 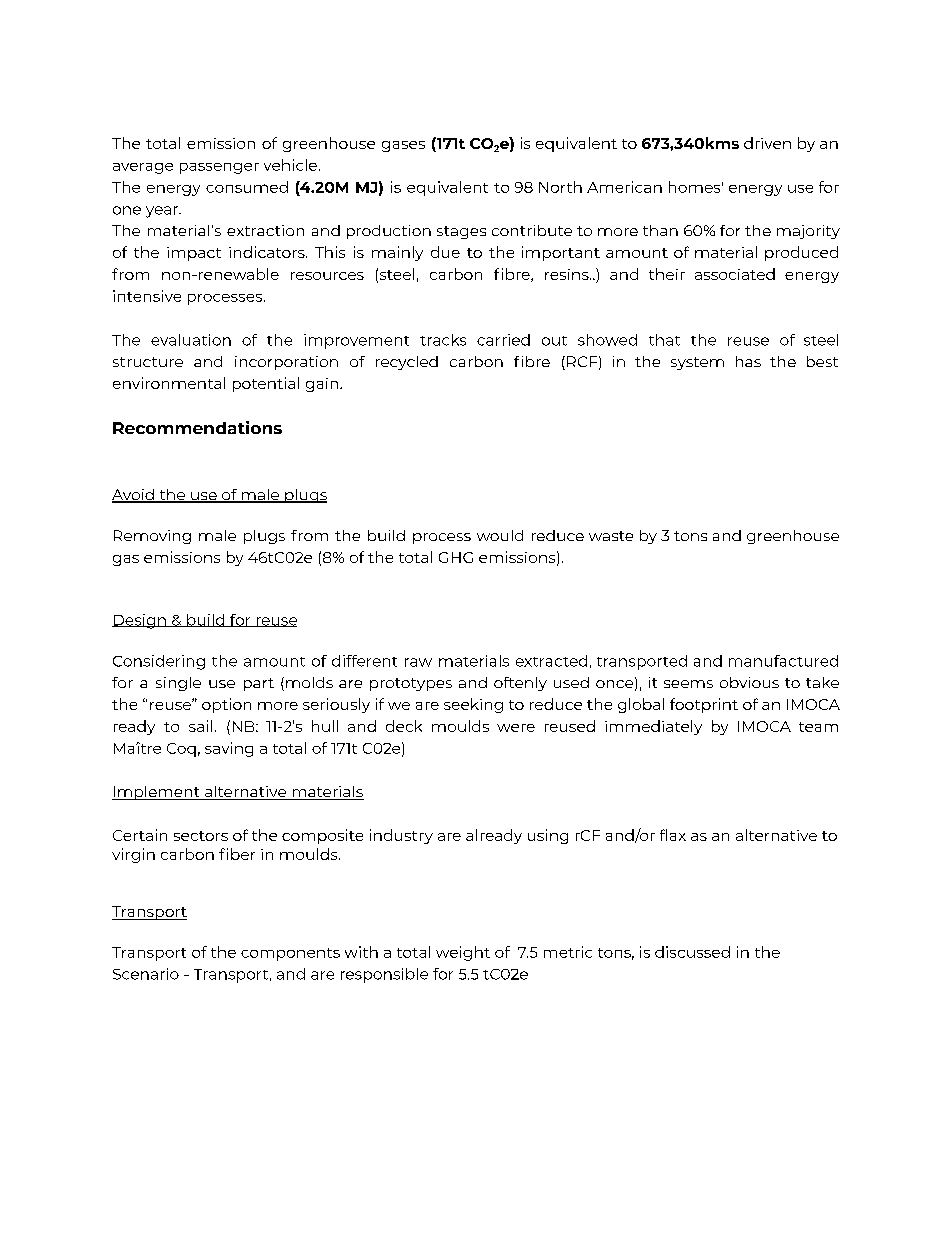 I want to click on weight, so click(x=463, y=953).
